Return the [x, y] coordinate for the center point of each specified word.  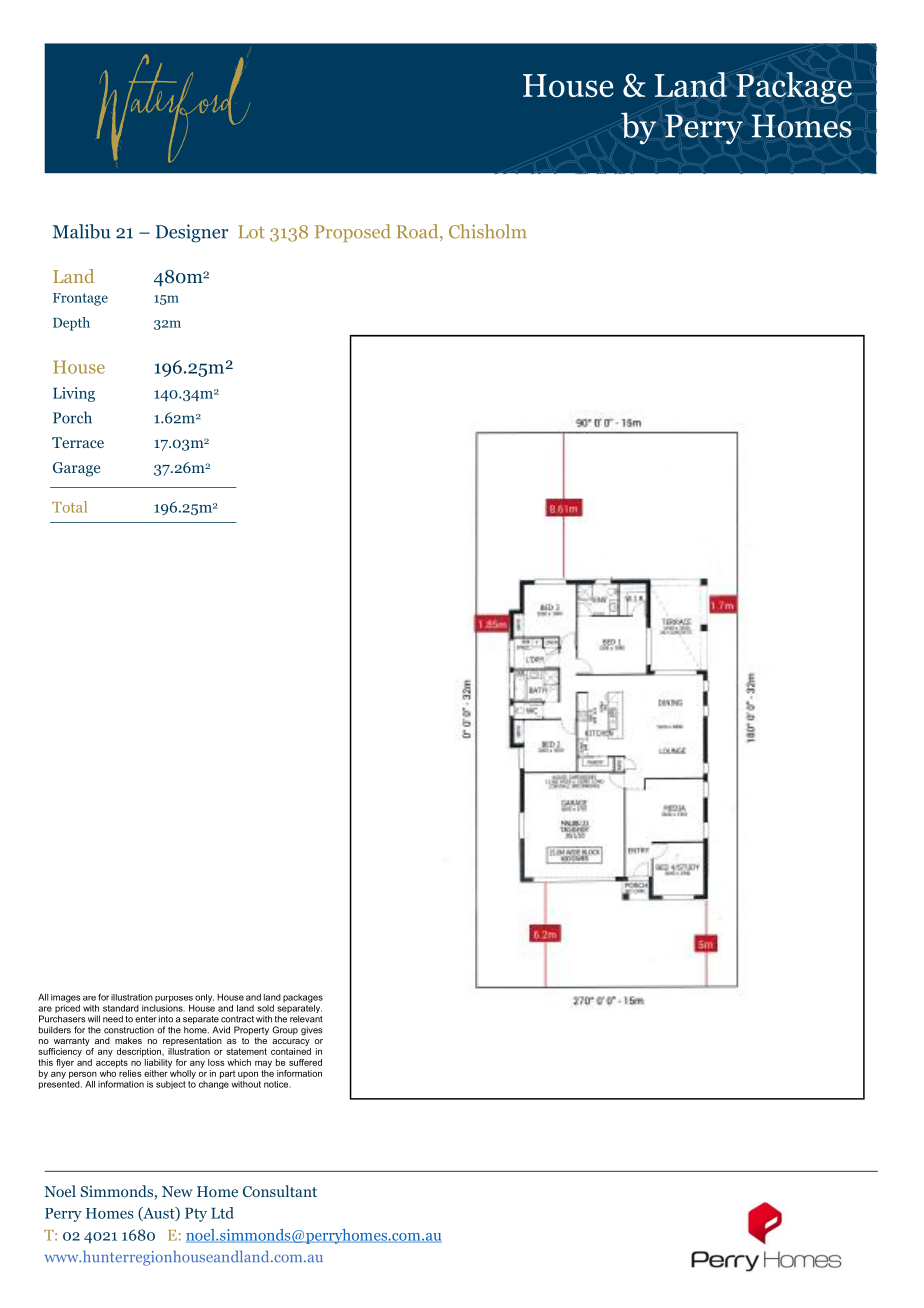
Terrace [78, 442]
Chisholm [487, 231]
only [204, 998]
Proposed [353, 233]
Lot [251, 232]
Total [69, 507]
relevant [306, 1019]
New [177, 1191]
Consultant [280, 1191]
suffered [305, 1062]
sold [265, 1008]
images [65, 998]
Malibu [82, 231]
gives [311, 1031]
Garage [76, 469]
